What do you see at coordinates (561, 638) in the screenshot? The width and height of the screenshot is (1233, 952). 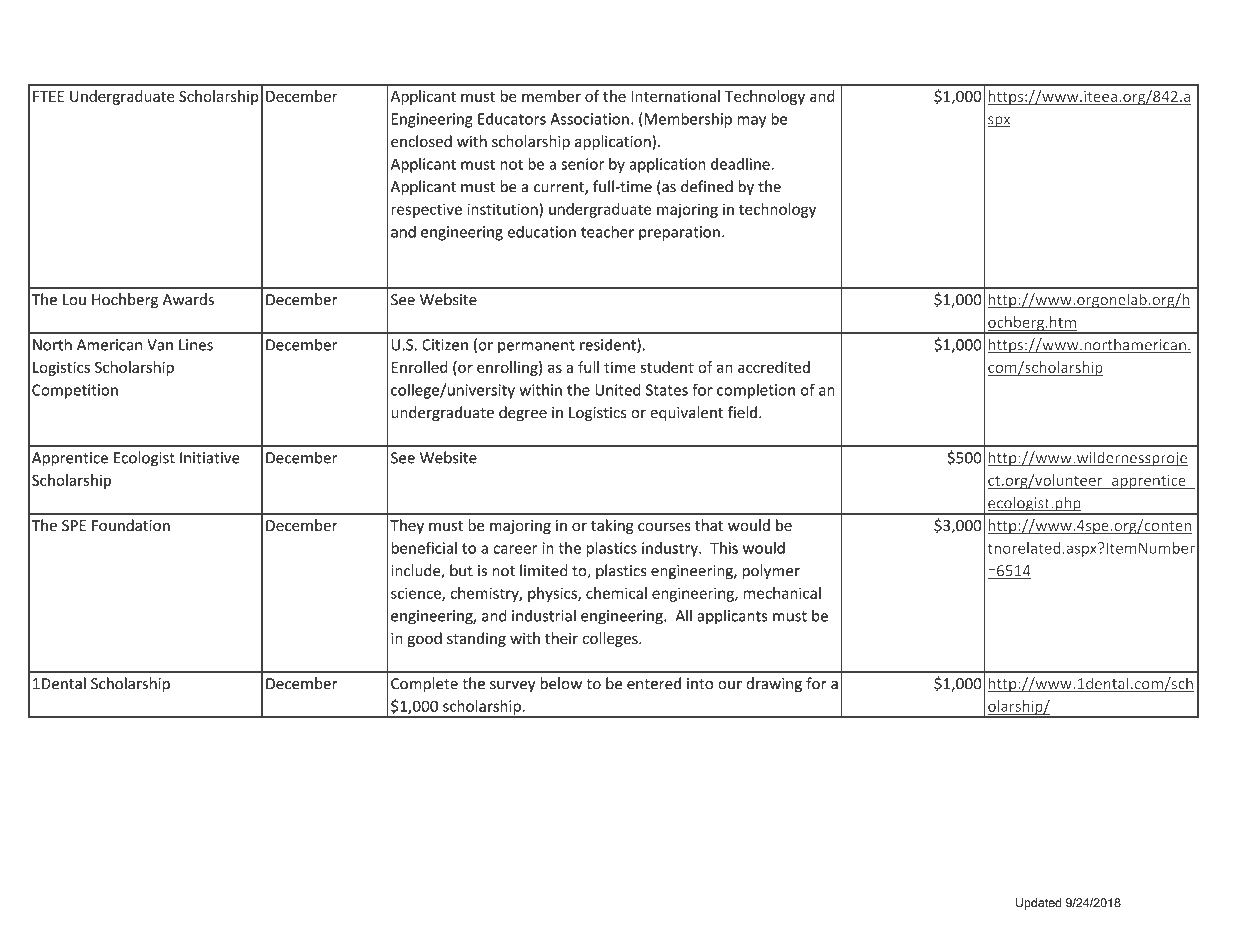 I see `their` at bounding box center [561, 638].
